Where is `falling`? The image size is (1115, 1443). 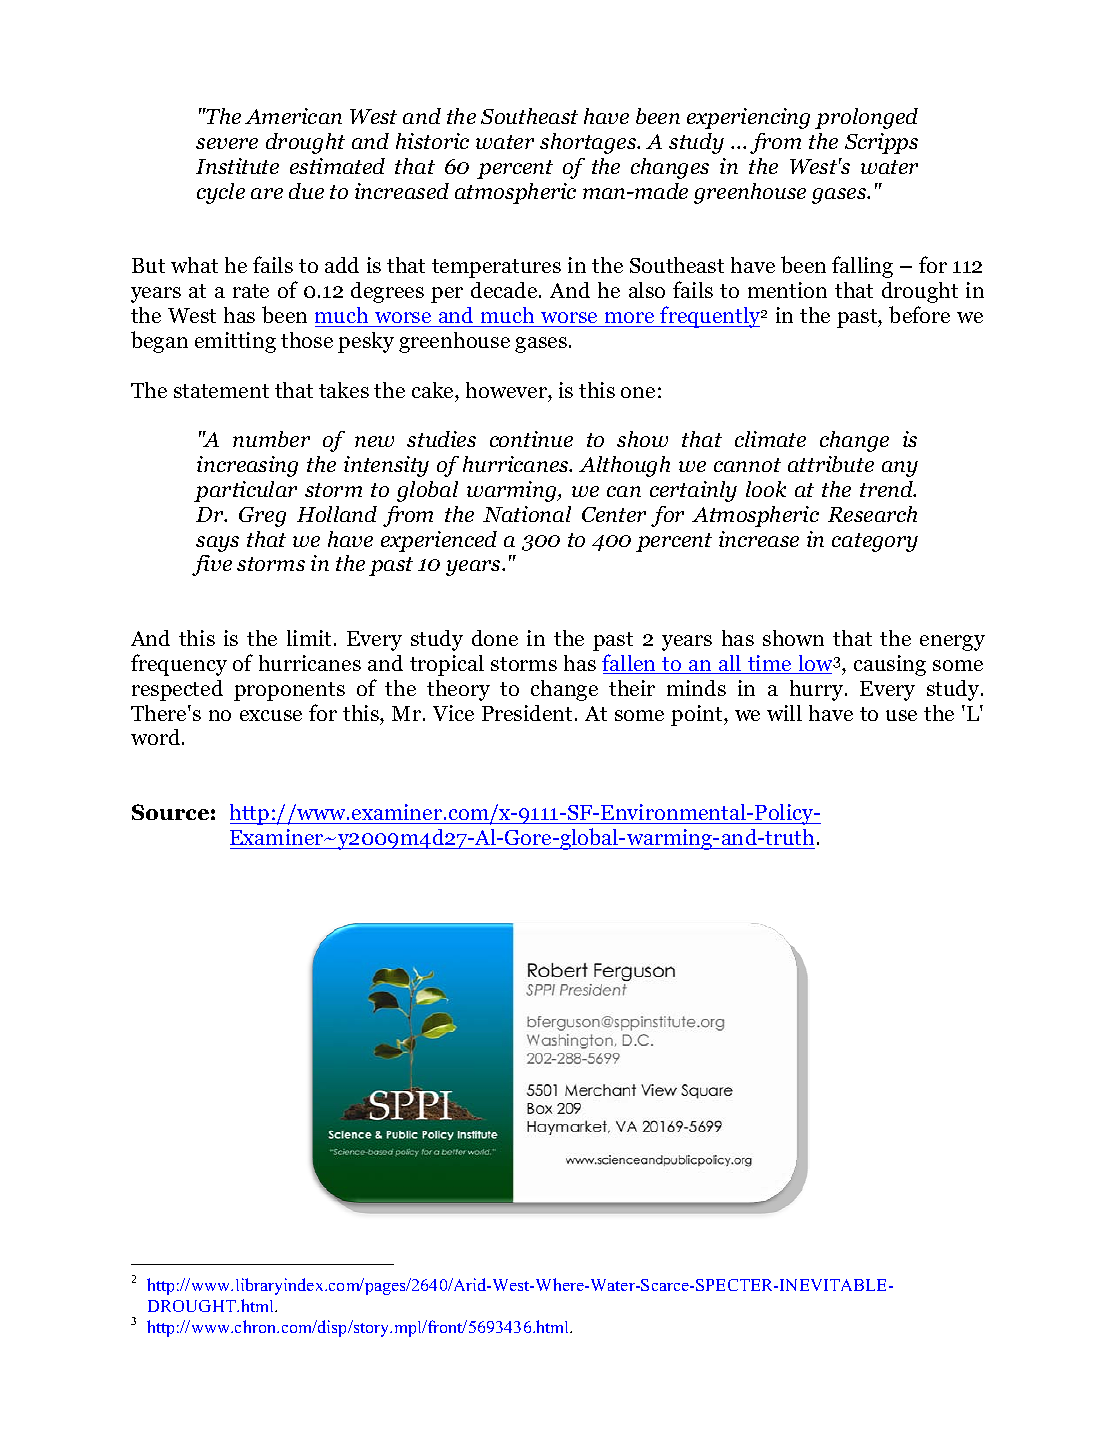
falling is located at coordinates (862, 267).
